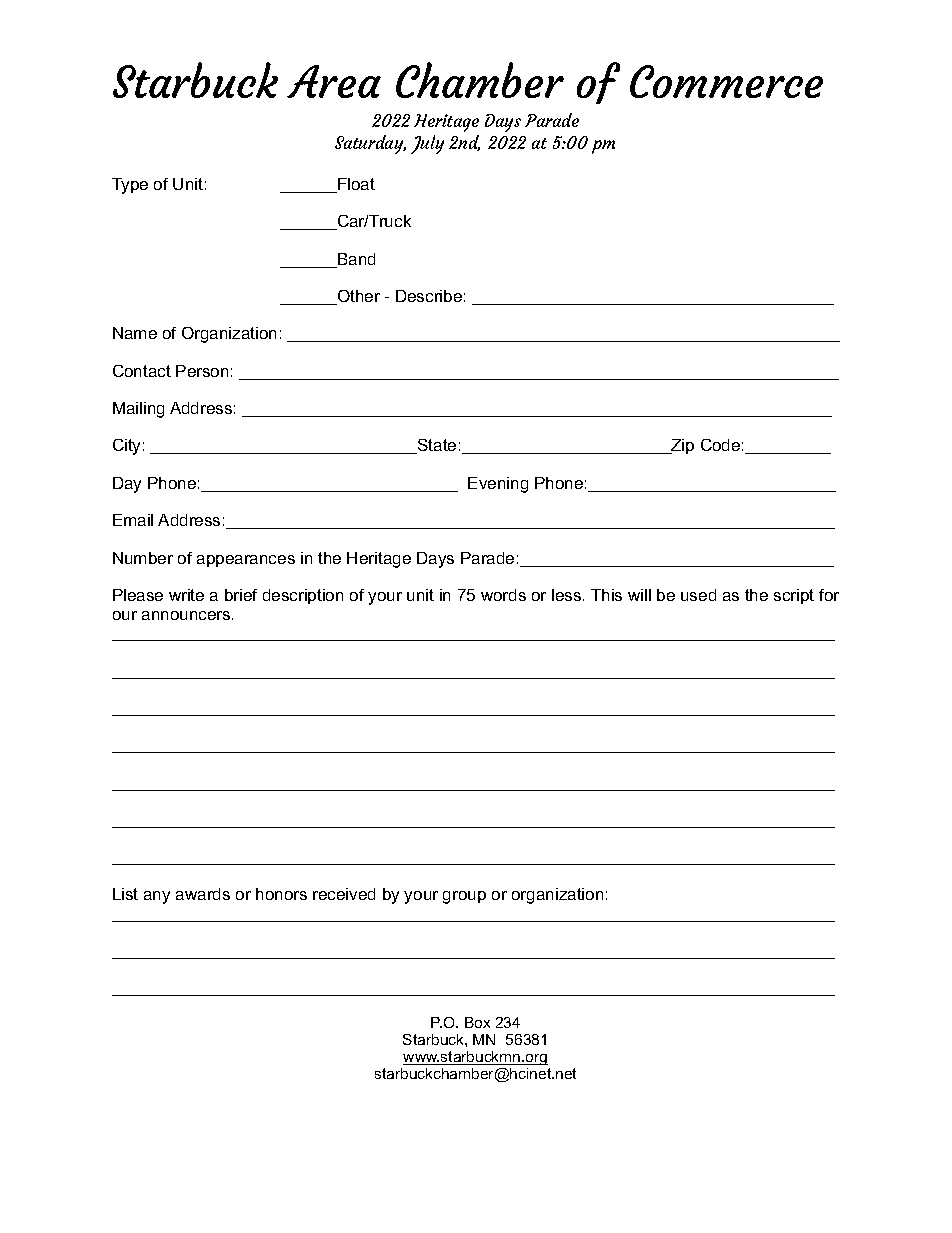  What do you see at coordinates (829, 595) in the screenshot?
I see `for` at bounding box center [829, 595].
